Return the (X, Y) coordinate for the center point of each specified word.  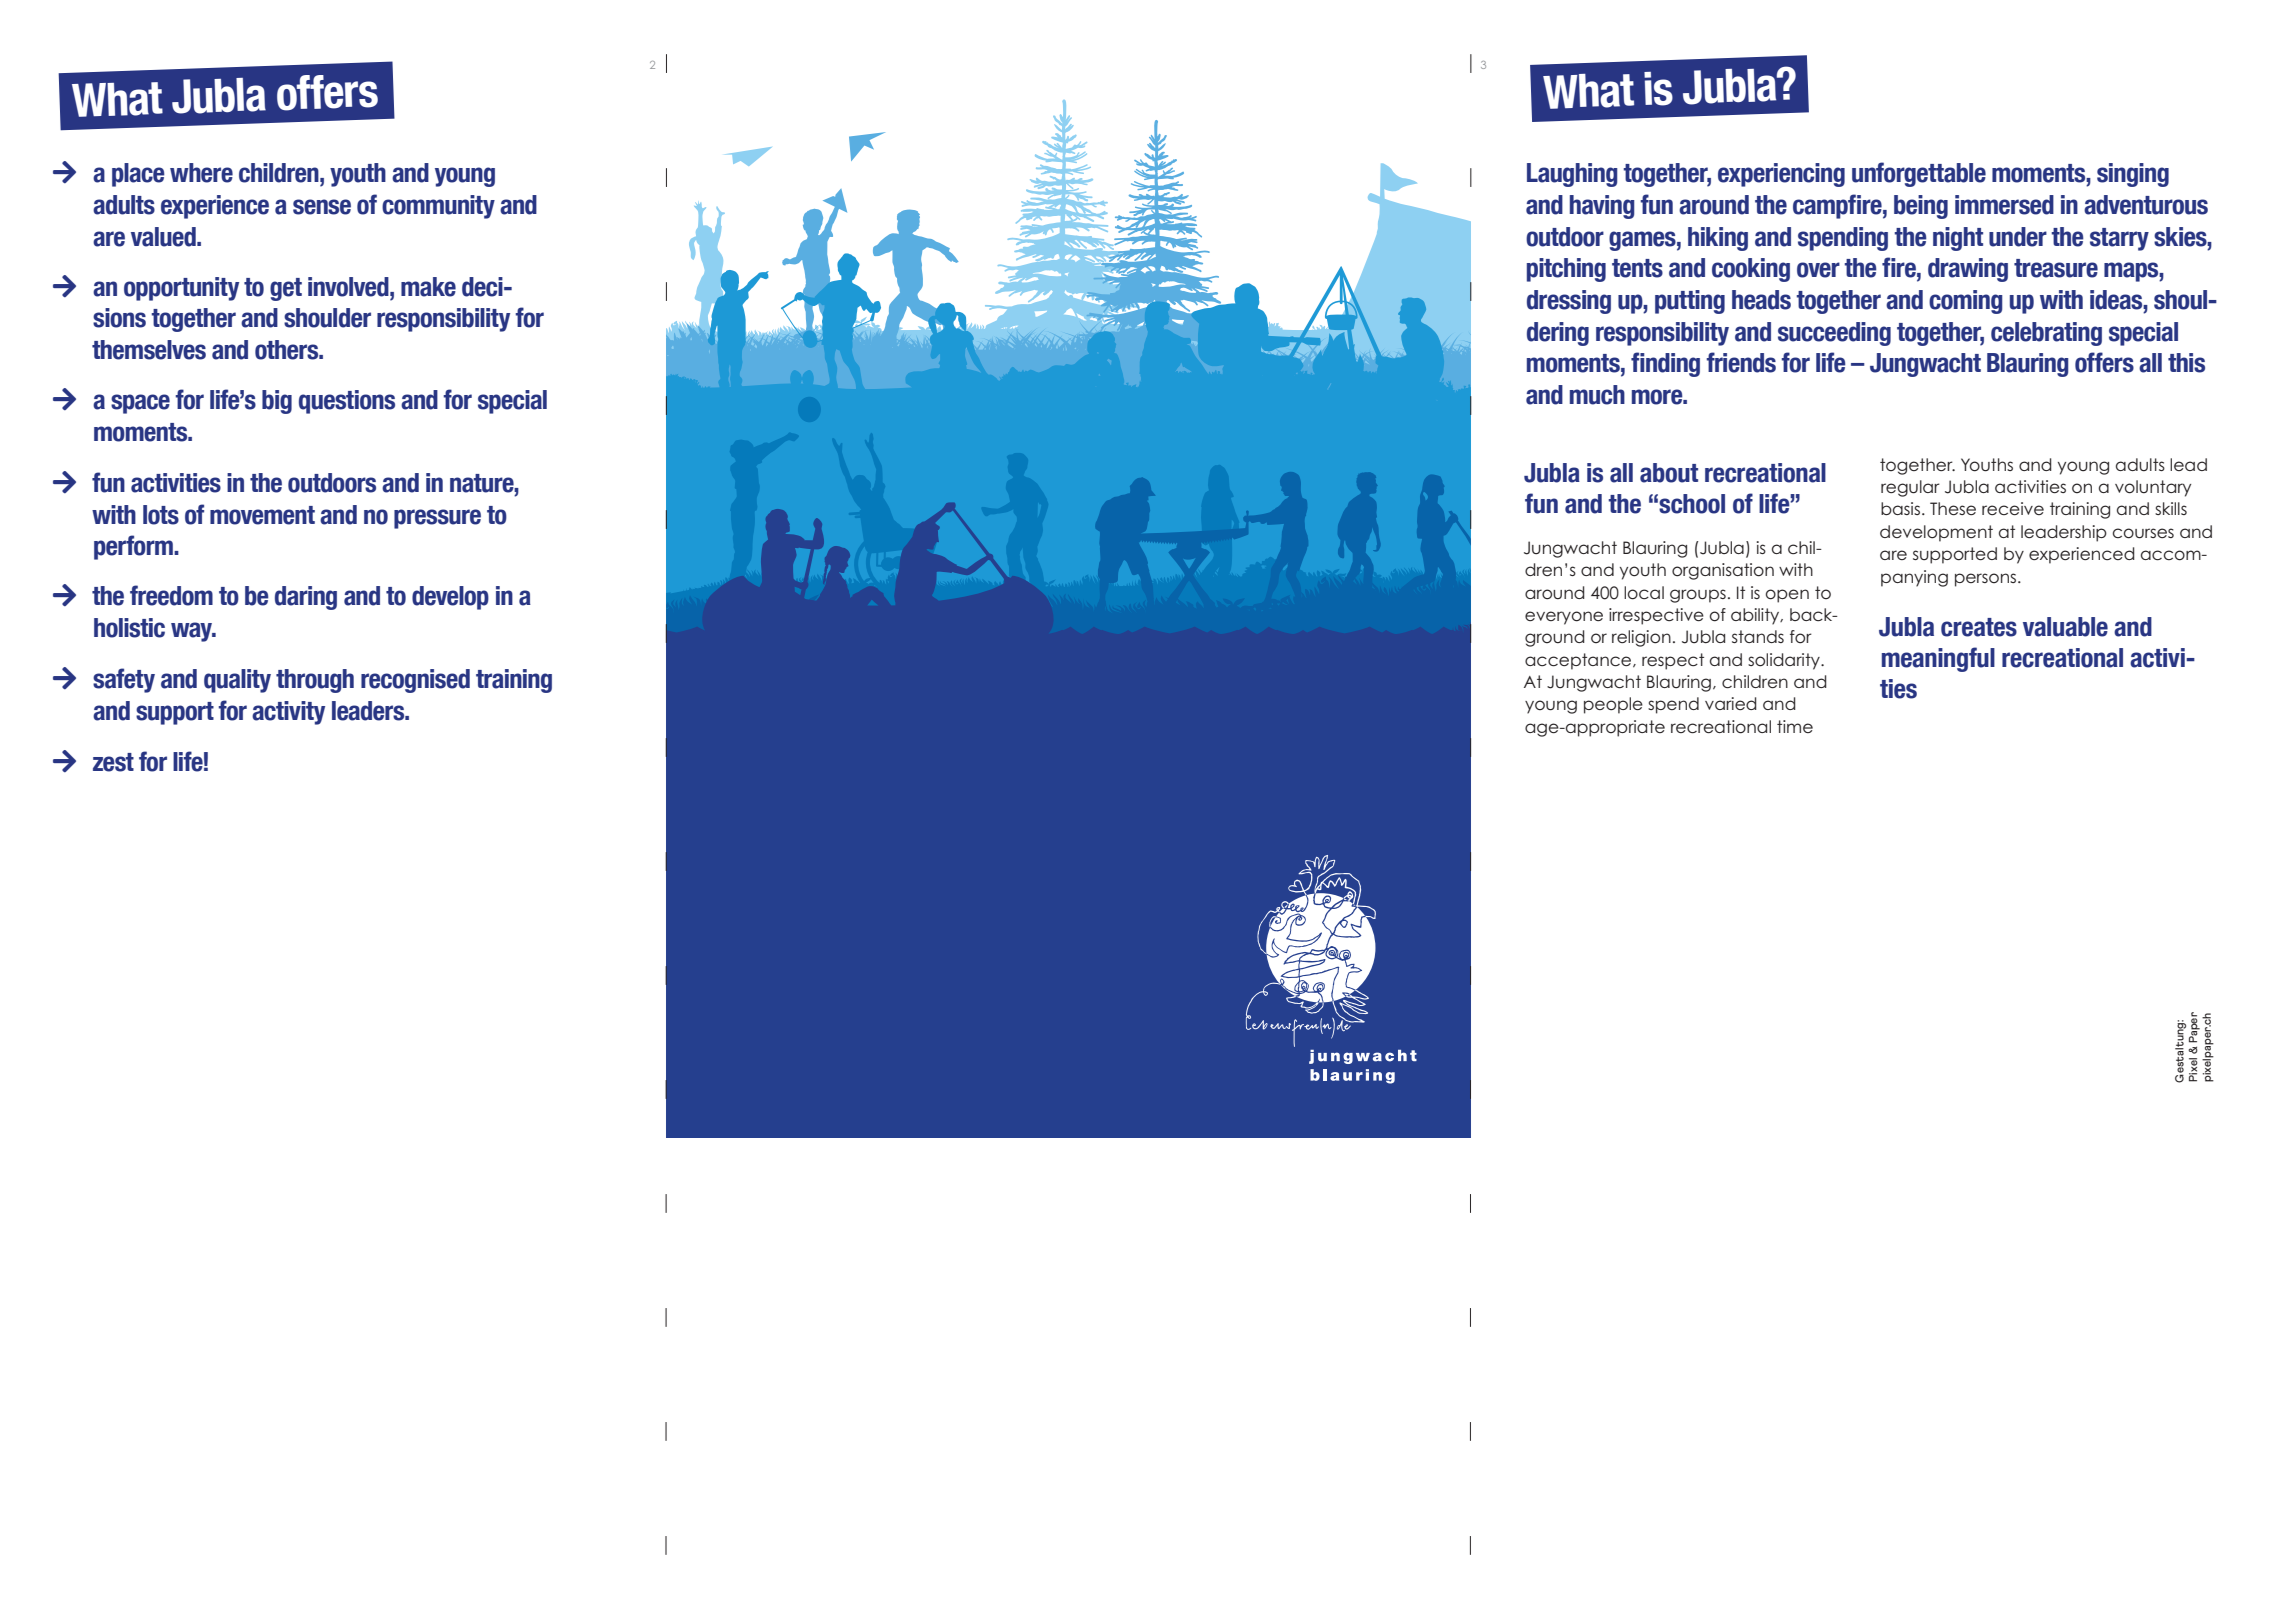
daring (306, 598)
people (1613, 705)
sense (322, 207)
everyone (1564, 618)
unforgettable (1919, 174)
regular (1910, 488)
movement (262, 515)
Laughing (1572, 175)
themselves (149, 350)
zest (113, 762)
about (1669, 473)
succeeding (1834, 334)
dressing (1569, 302)
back (1812, 614)
